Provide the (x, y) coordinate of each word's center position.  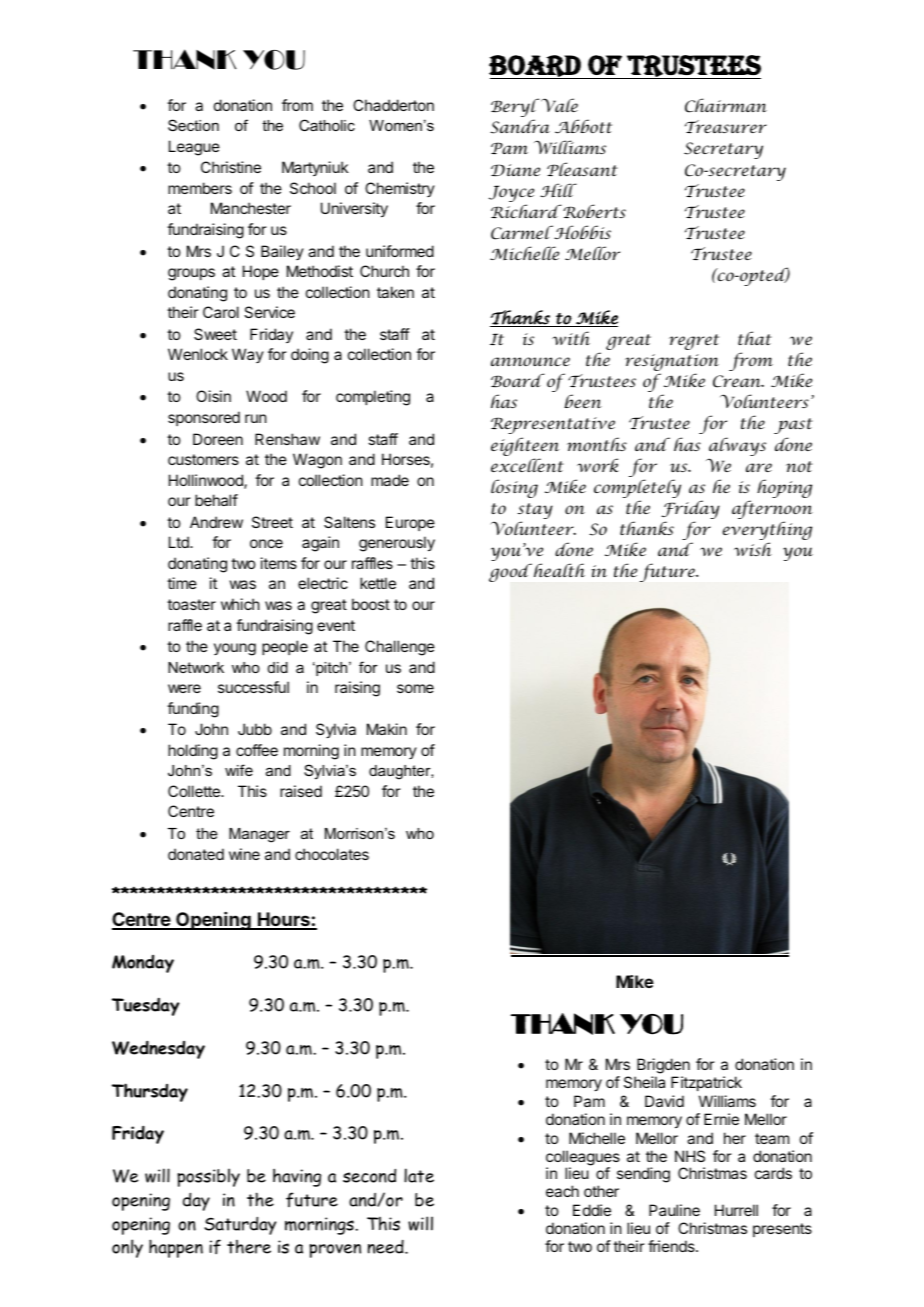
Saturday (240, 1225)
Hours (284, 920)
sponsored (204, 418)
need (386, 1247)
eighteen (525, 448)
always (737, 448)
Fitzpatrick (706, 1083)
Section (193, 125)
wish (753, 549)
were (184, 688)
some (415, 688)
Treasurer (726, 126)
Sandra (520, 126)
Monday (143, 964)
